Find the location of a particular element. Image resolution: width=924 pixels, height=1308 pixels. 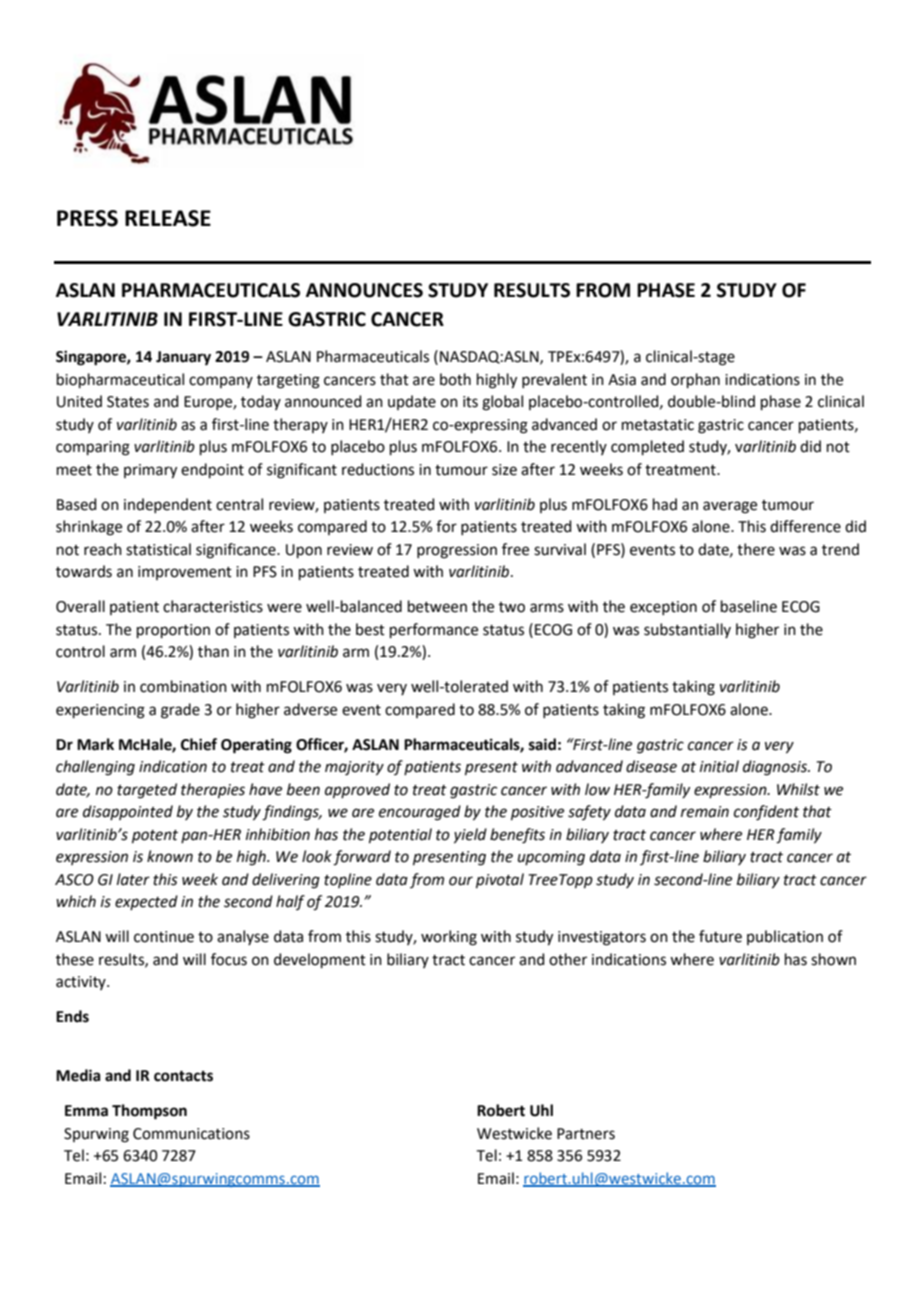

disappointed is located at coordinates (128, 812).
